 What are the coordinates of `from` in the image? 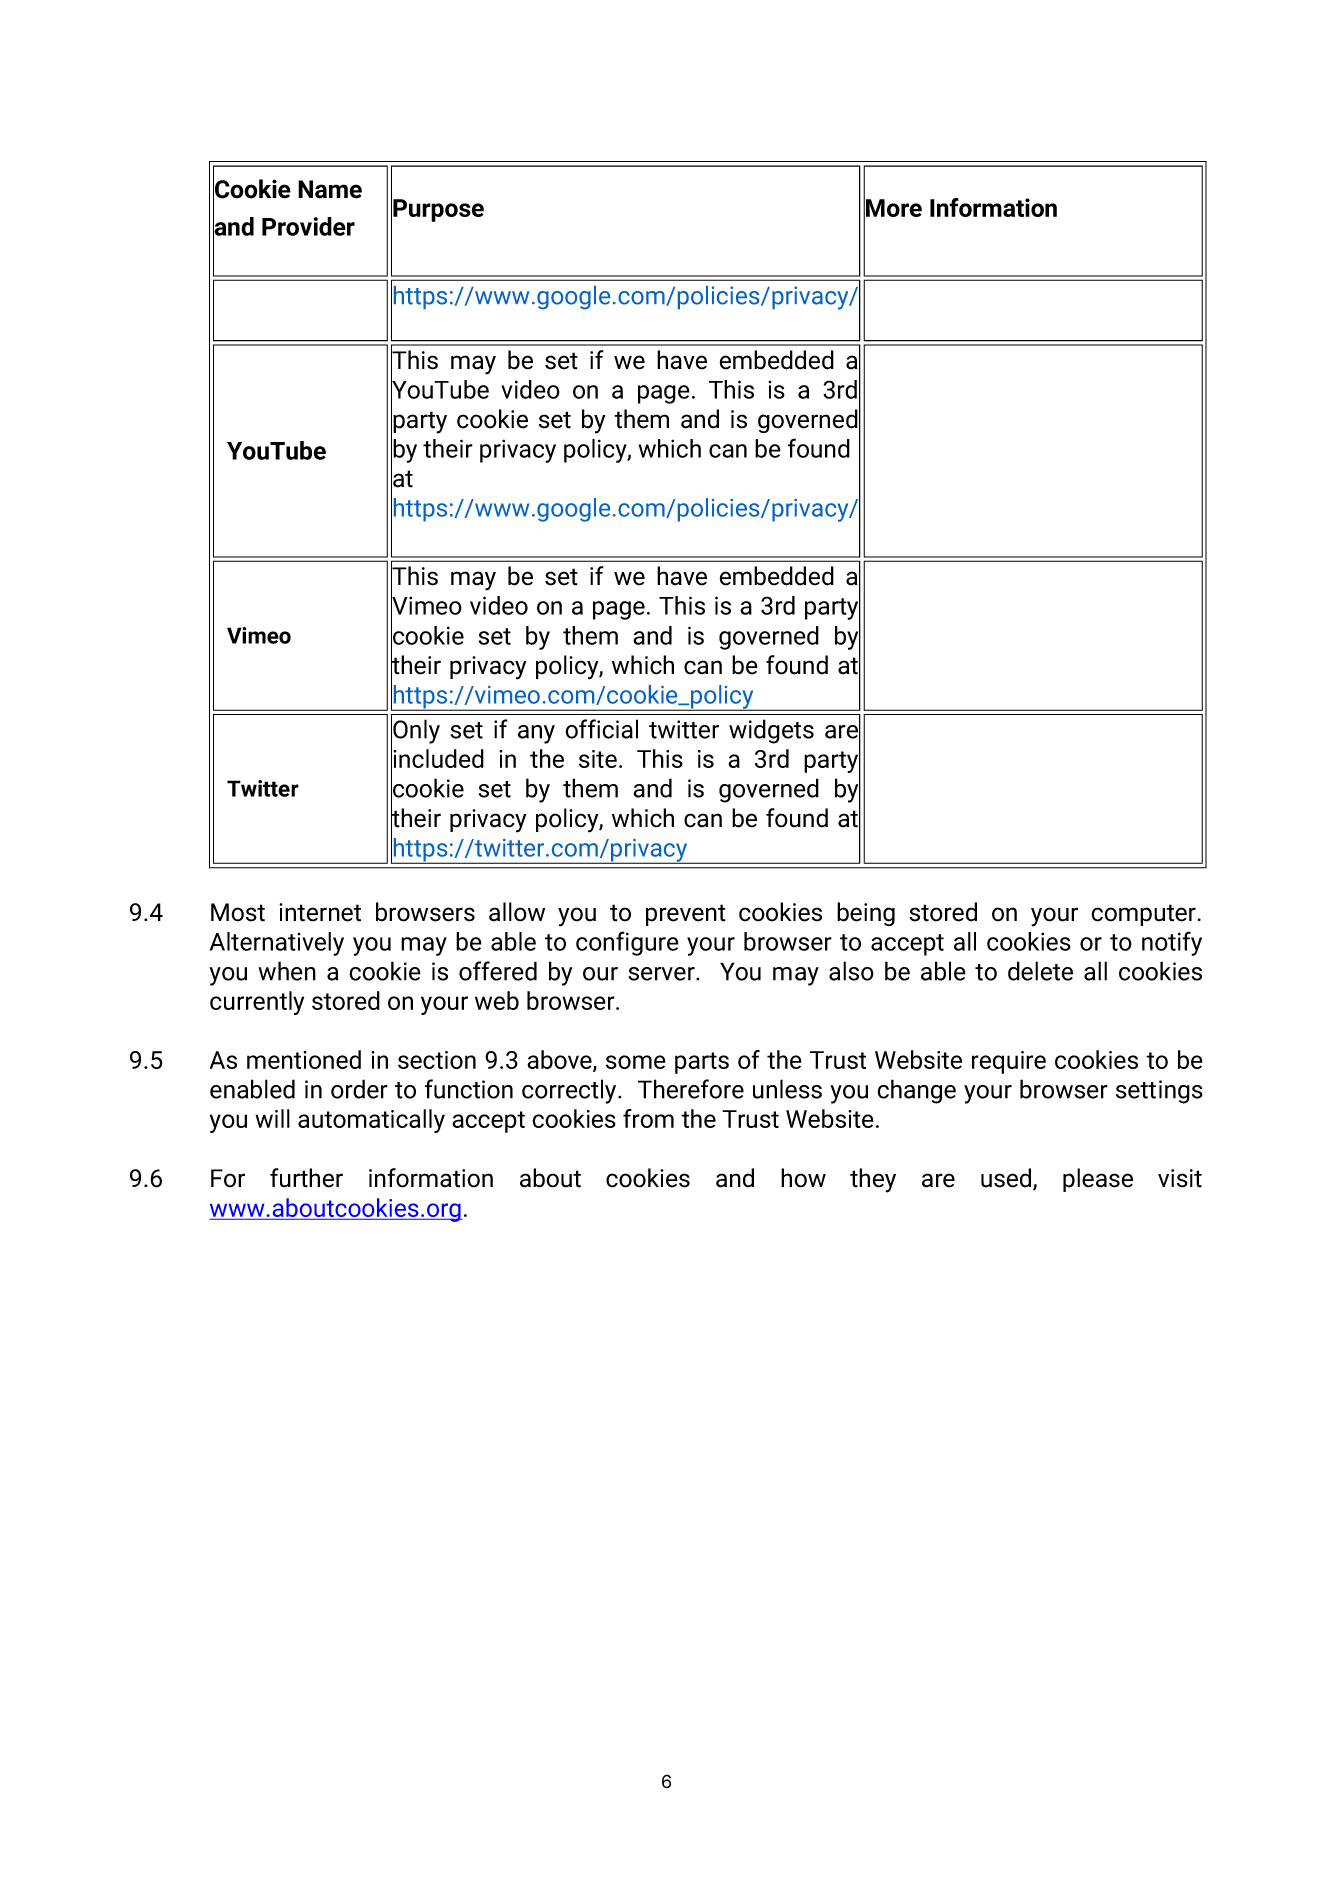 It's located at (648, 1118).
